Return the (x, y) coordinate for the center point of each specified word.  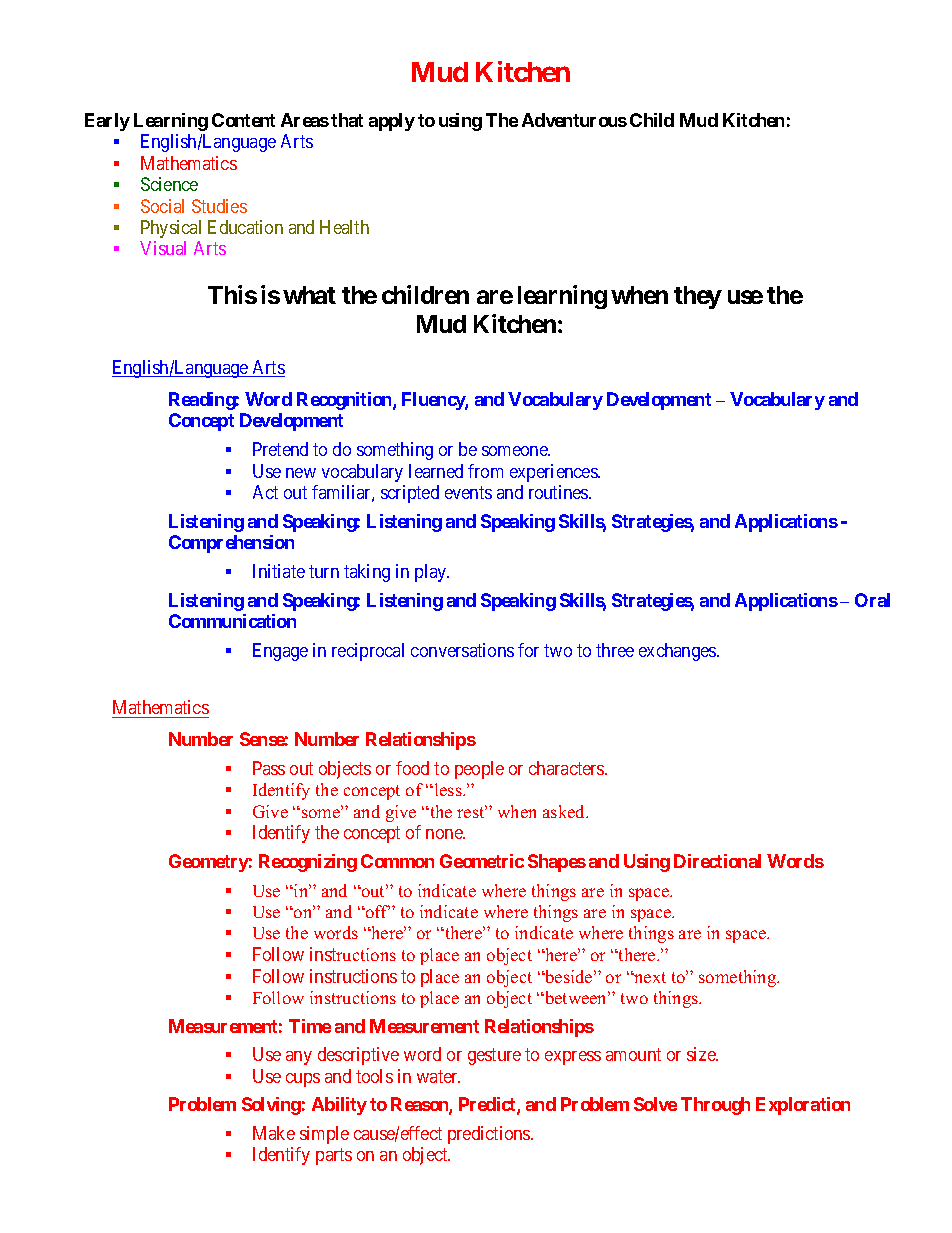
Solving (271, 1106)
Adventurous (574, 120)
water (438, 1076)
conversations (462, 650)
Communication (232, 621)
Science (169, 184)
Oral (872, 600)
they (698, 297)
